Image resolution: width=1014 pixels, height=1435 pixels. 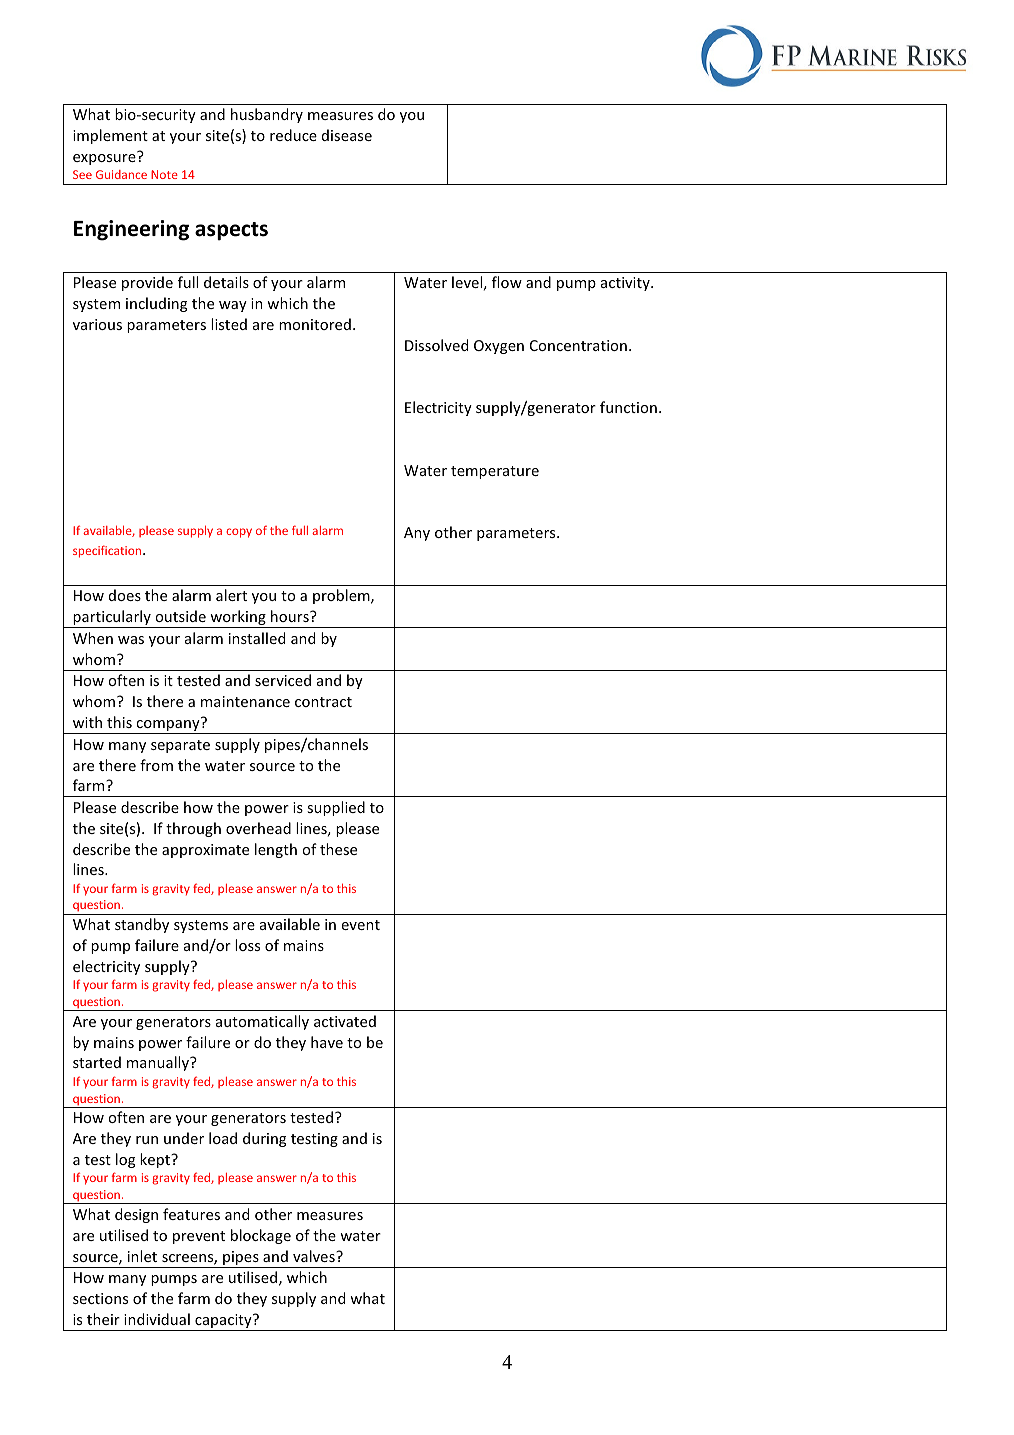 What do you see at coordinates (125, 595) in the document?
I see `does` at bounding box center [125, 595].
